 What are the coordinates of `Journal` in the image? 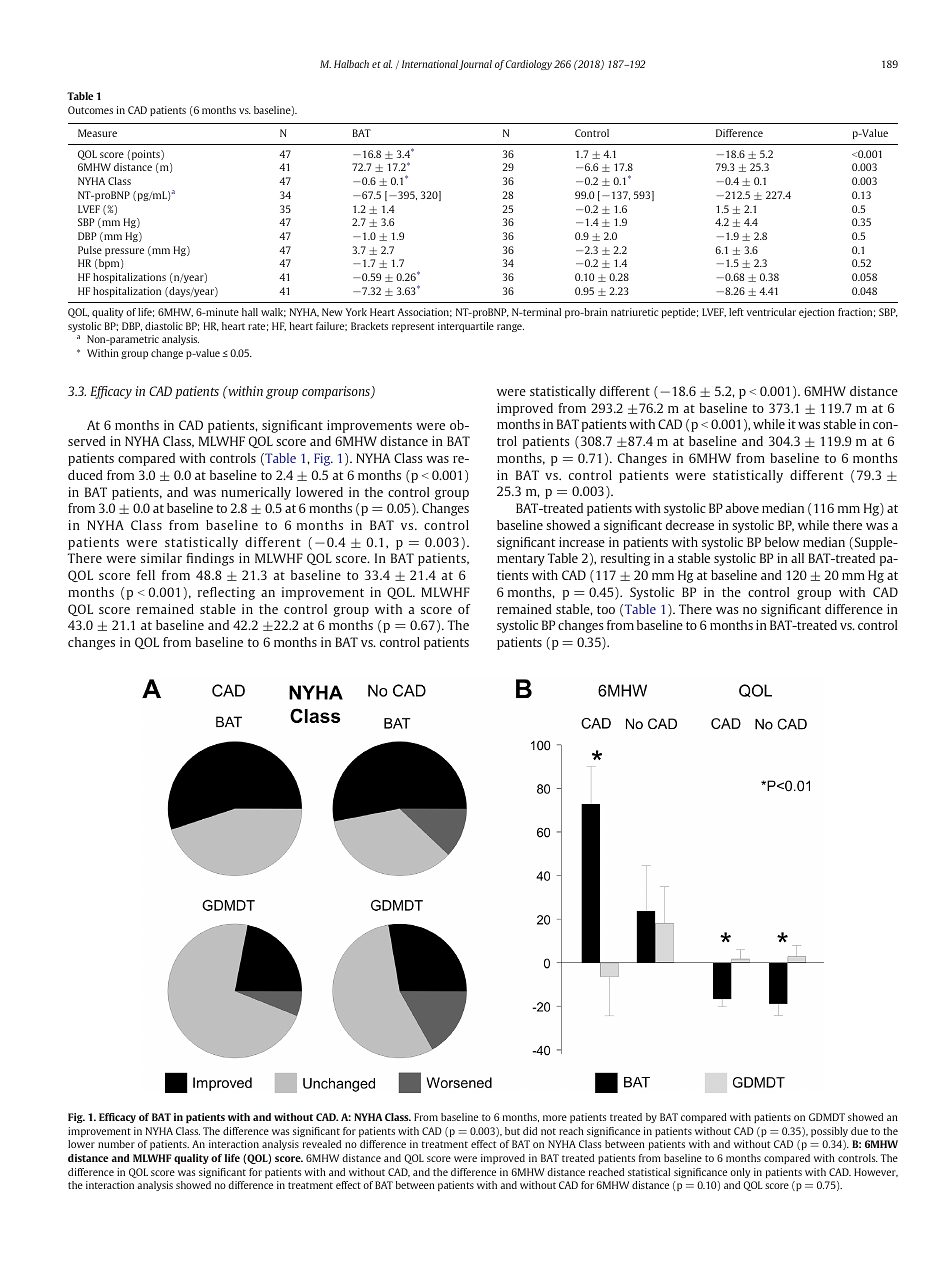 It's located at (475, 65).
